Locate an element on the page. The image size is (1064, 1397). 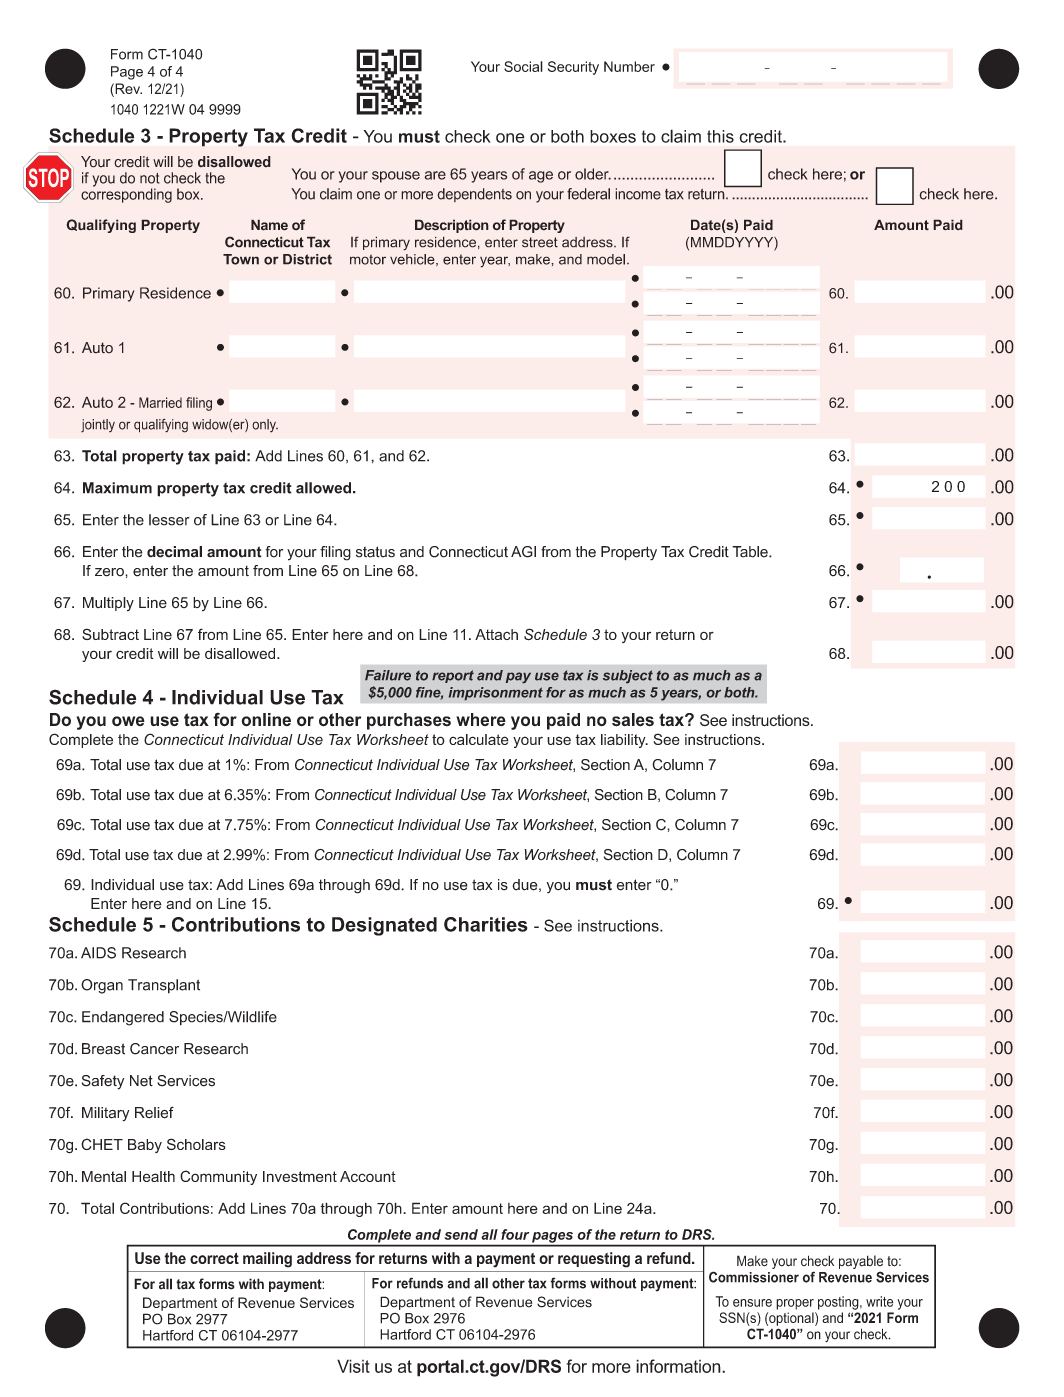
imprisonment is located at coordinates (495, 694).
